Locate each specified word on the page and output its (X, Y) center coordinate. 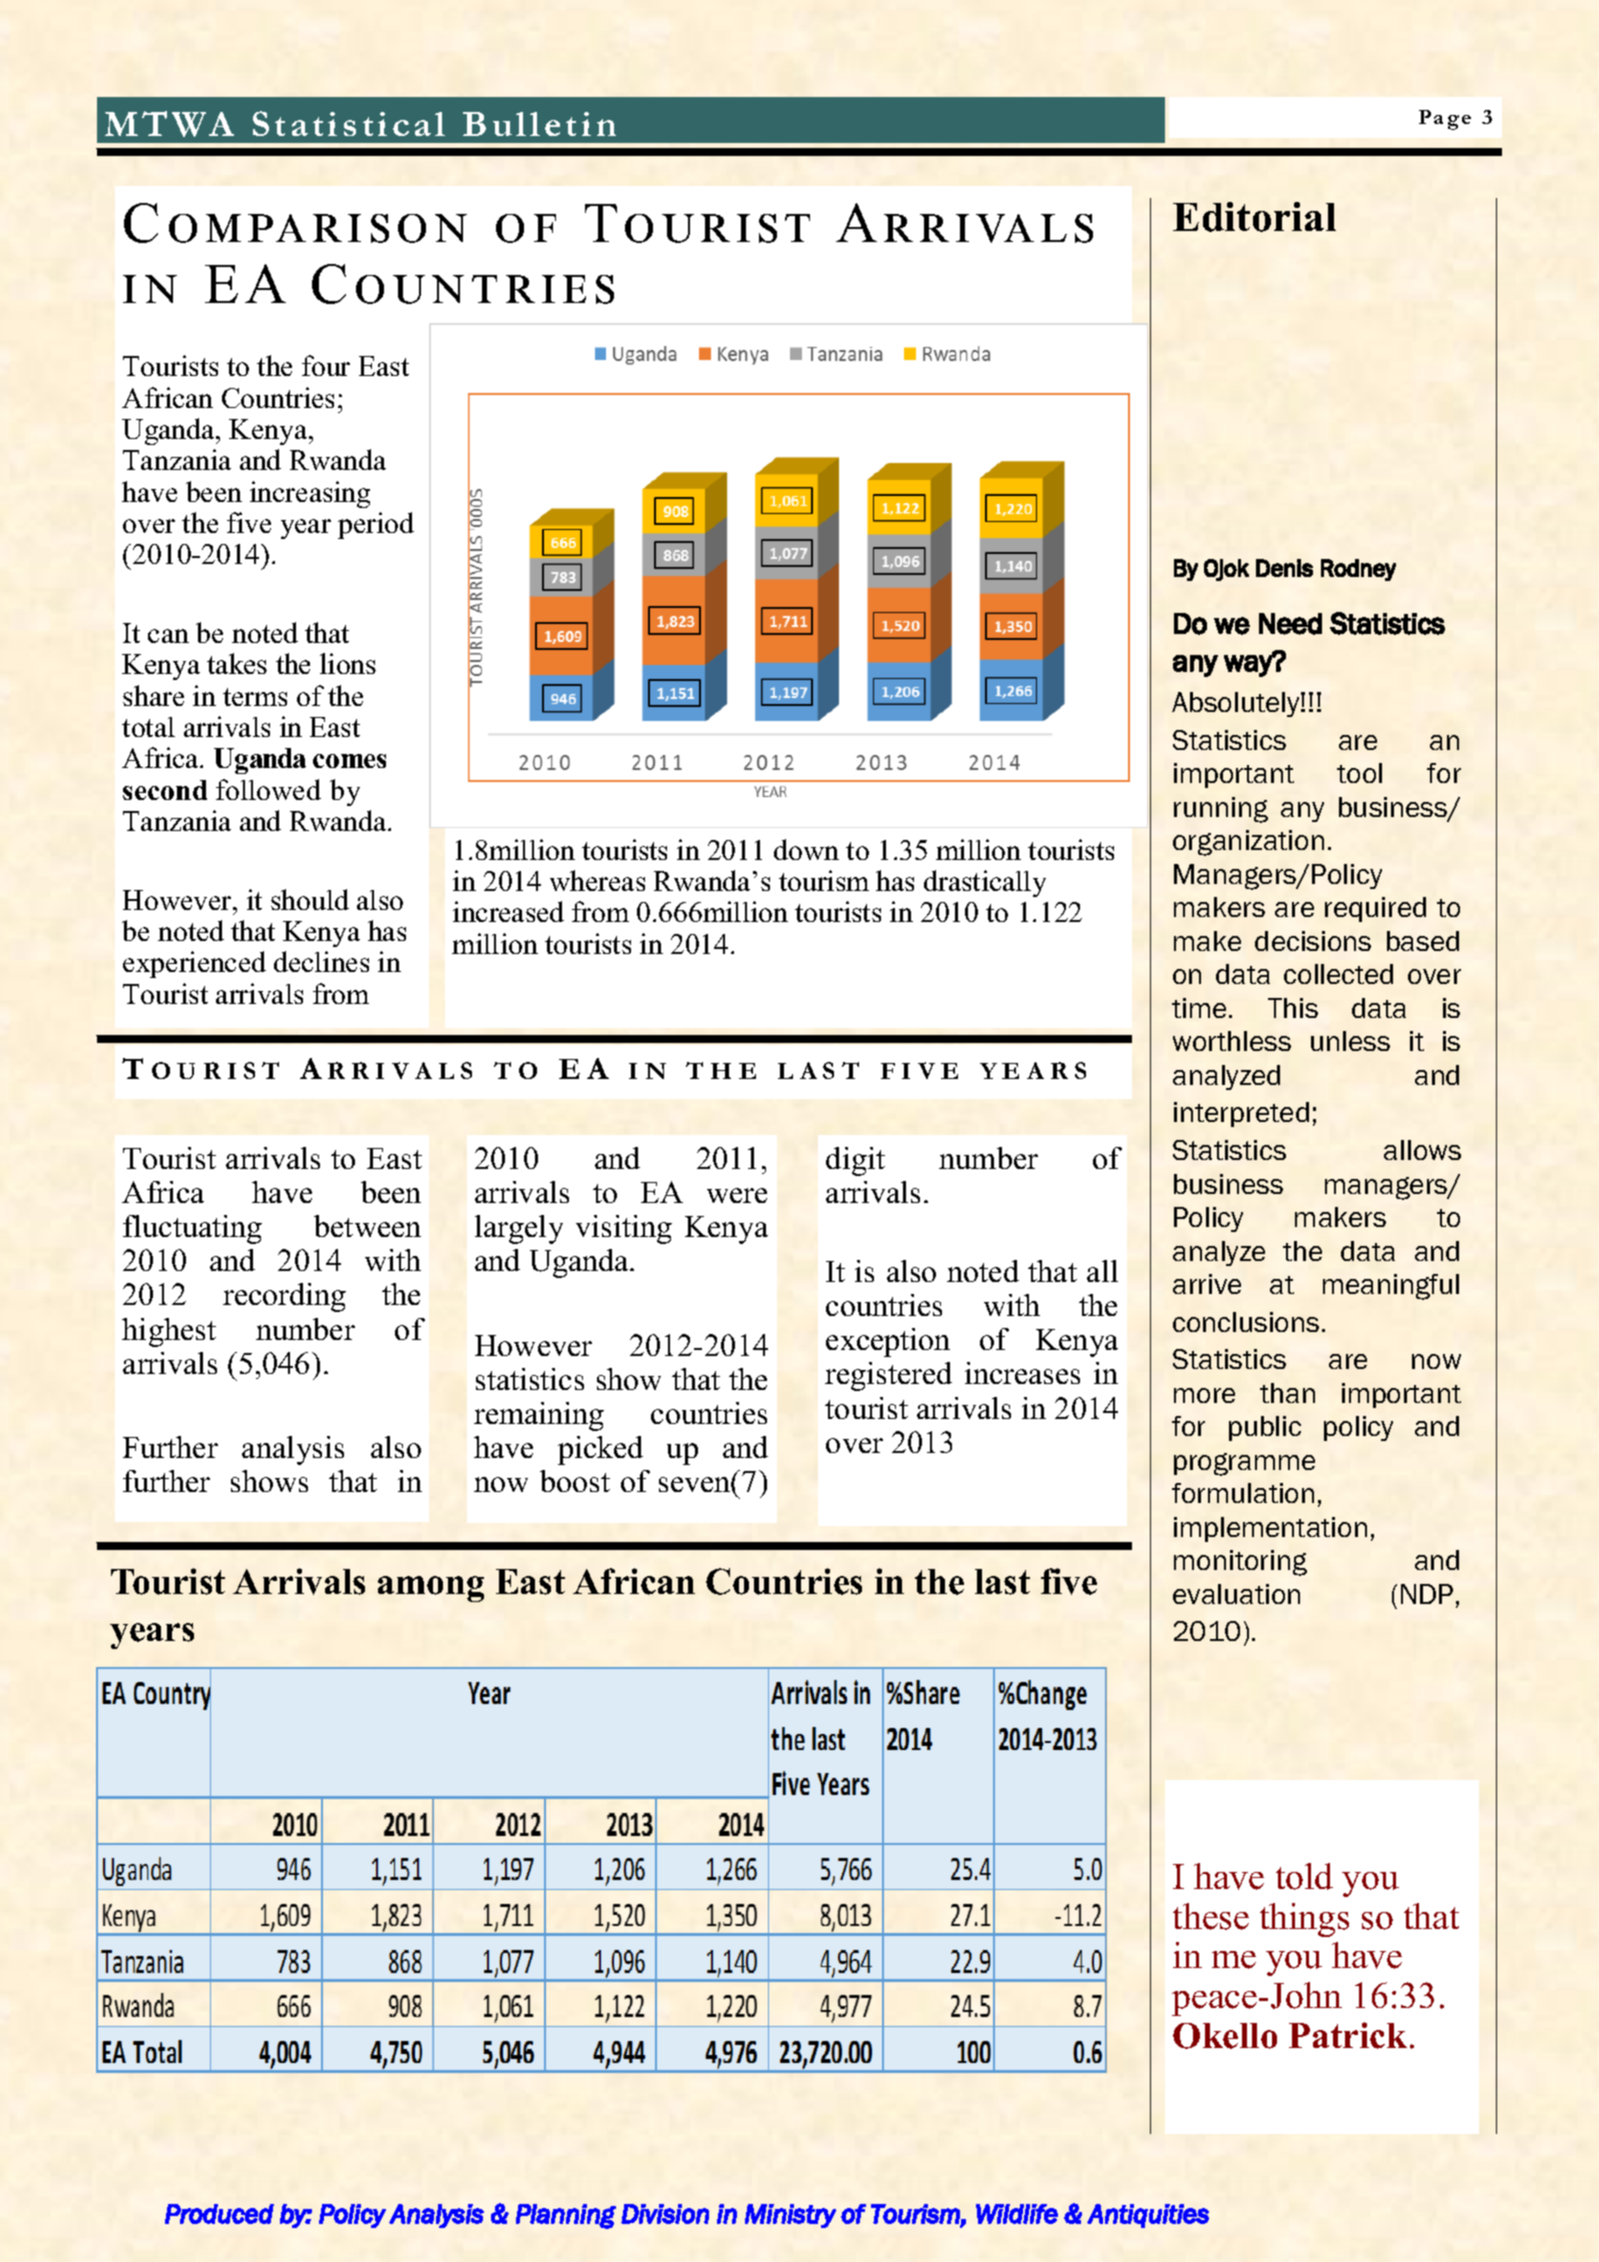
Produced (219, 2214)
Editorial (1254, 217)
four (326, 365)
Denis (1284, 568)
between (367, 1226)
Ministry (790, 2216)
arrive (1207, 1284)
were (737, 1195)
